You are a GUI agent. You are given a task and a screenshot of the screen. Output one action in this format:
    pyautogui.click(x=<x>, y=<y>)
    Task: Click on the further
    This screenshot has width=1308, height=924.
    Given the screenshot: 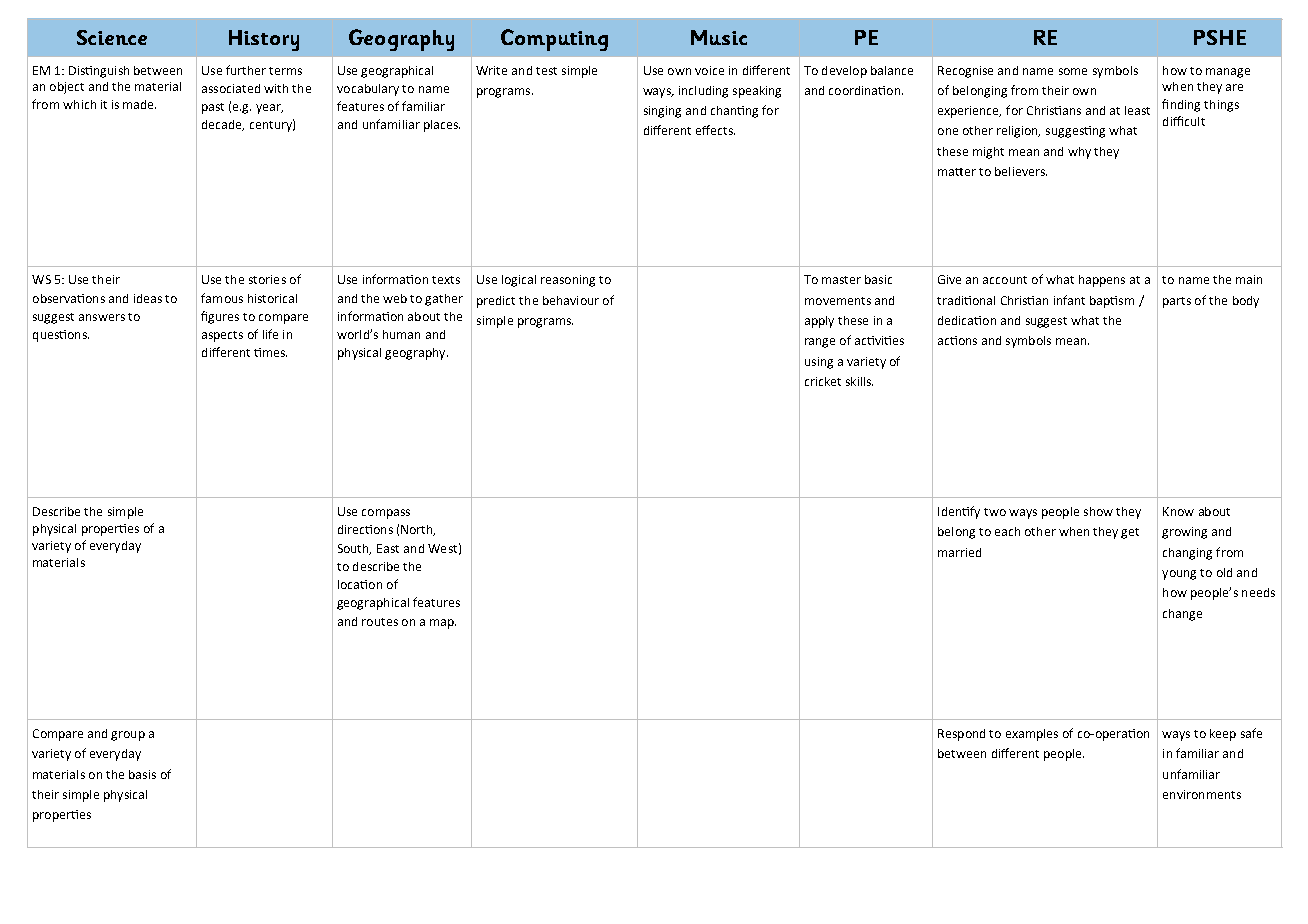 What is the action you would take?
    pyautogui.click(x=246, y=70)
